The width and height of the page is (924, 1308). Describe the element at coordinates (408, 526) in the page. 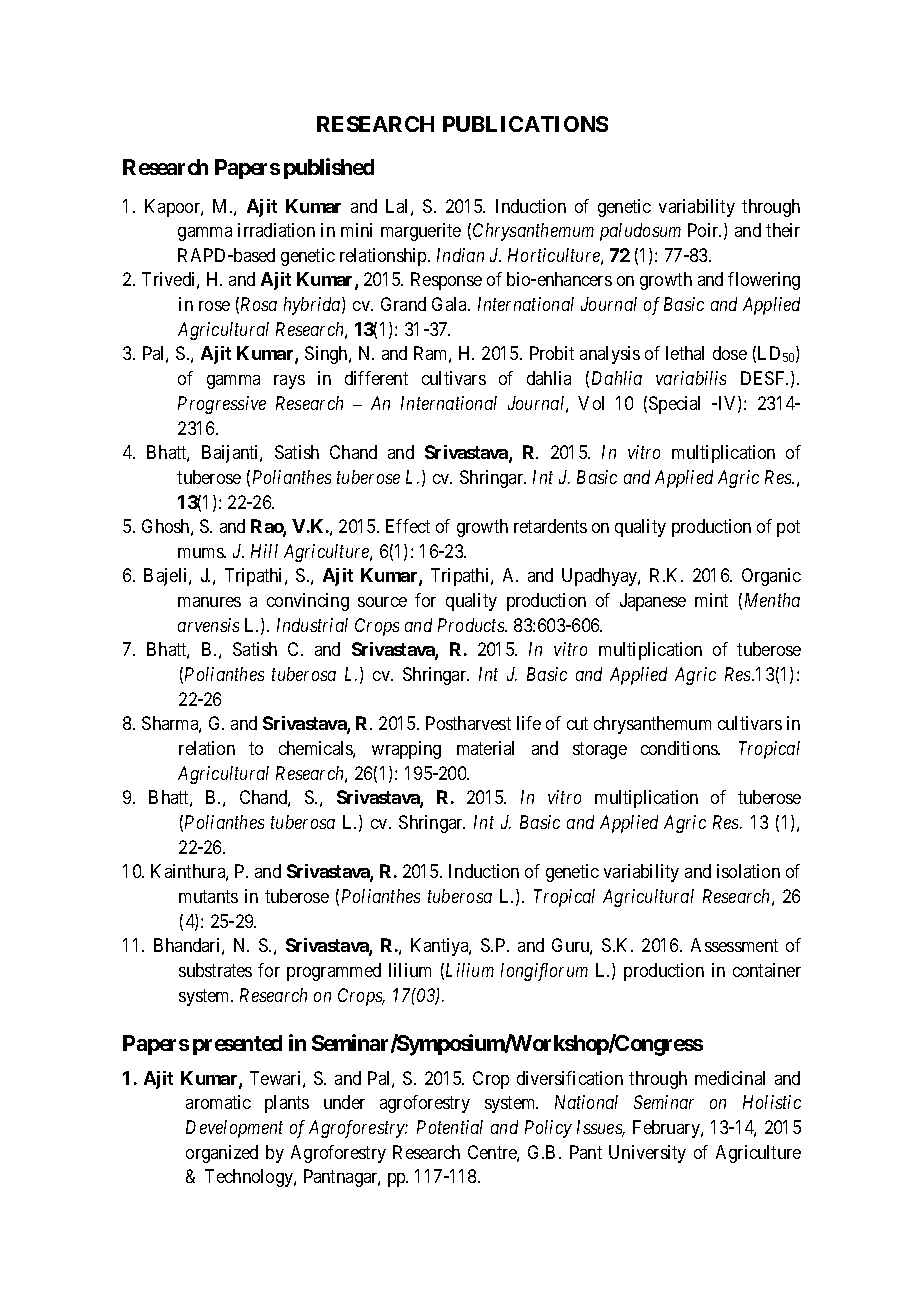

I see `Effect` at that location.
